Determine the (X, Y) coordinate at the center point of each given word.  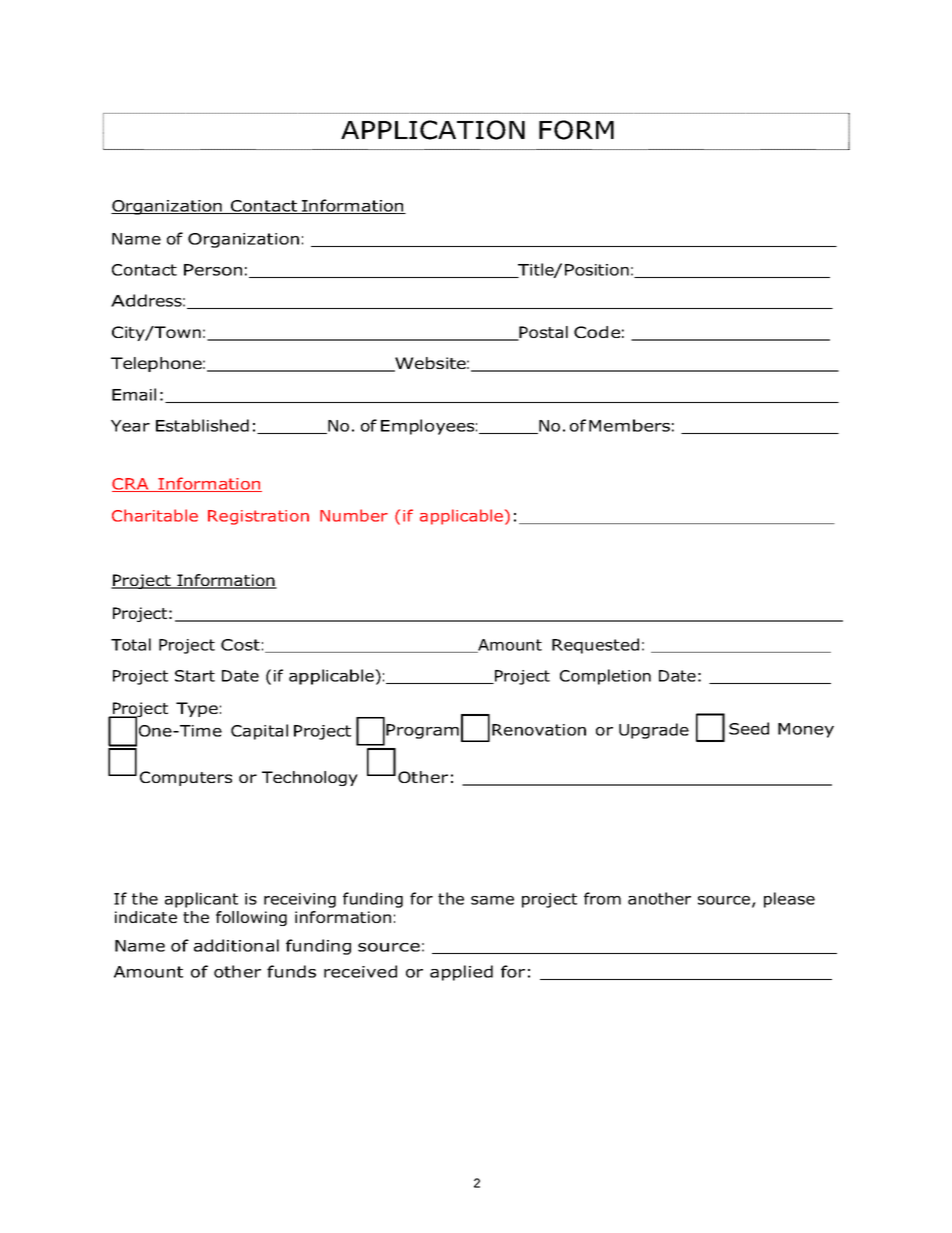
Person (213, 270)
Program (422, 731)
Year (130, 426)
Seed (749, 728)
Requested (595, 646)
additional (236, 945)
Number (354, 515)
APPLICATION (433, 130)
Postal (543, 333)
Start (195, 676)
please (789, 900)
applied (461, 973)
